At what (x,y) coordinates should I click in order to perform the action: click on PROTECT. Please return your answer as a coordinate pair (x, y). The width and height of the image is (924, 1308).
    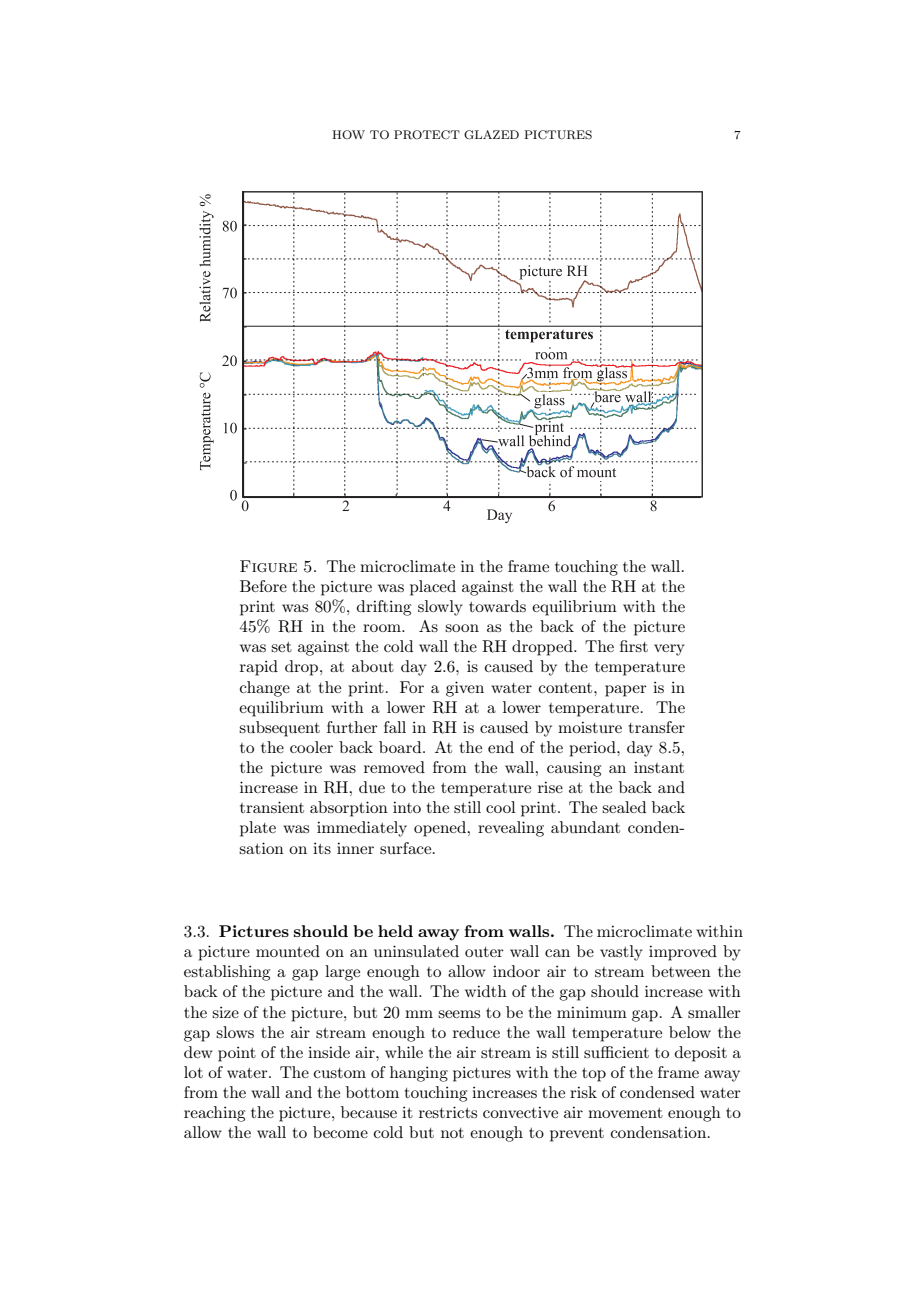
    Looking at the image, I should click on (427, 135).
